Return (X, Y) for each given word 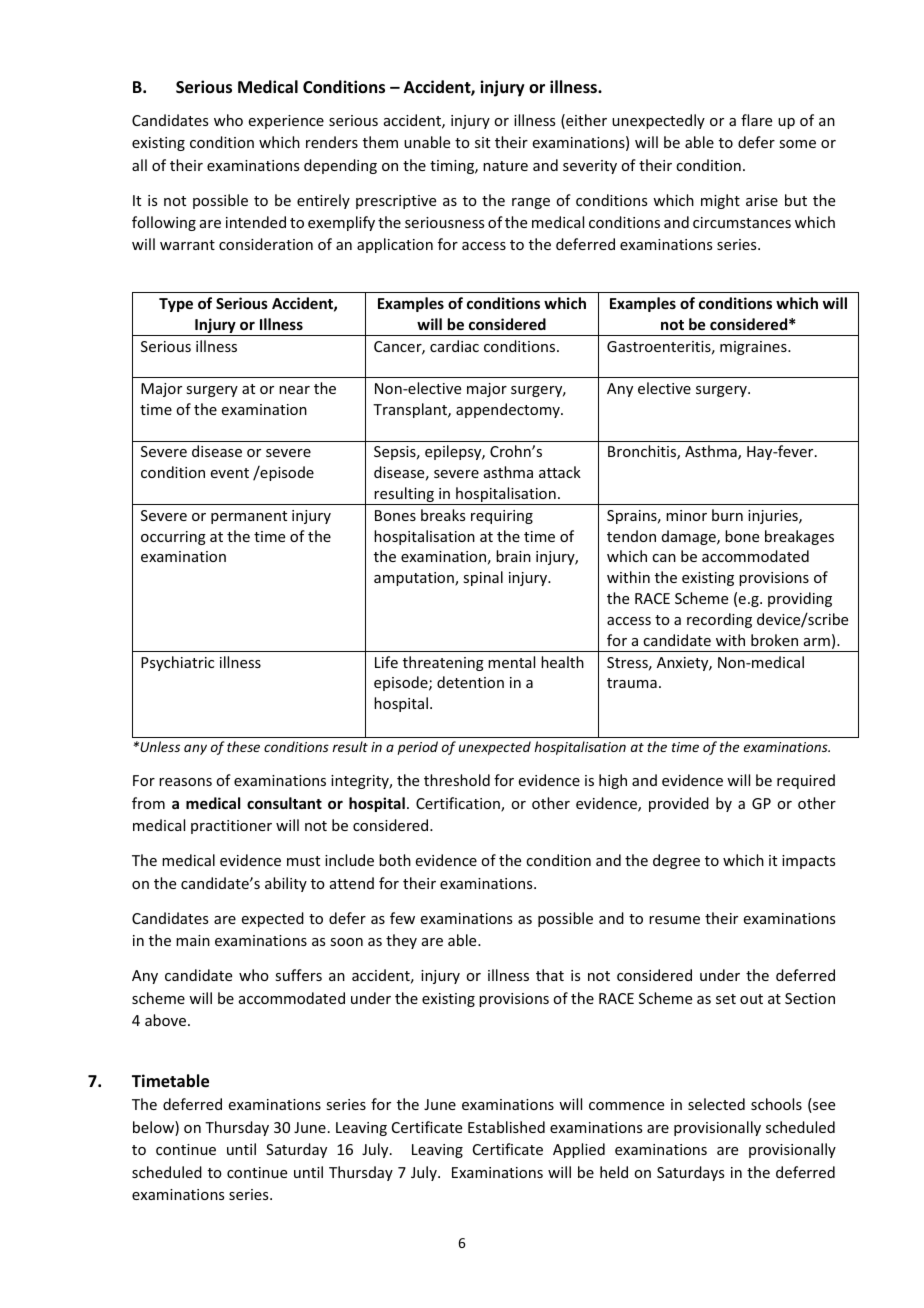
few (402, 918)
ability (286, 884)
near (294, 390)
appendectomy (509, 410)
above (167, 1020)
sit (482, 142)
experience (286, 122)
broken (774, 640)
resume (674, 920)
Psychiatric (177, 663)
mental (511, 662)
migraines (754, 348)
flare (756, 120)
